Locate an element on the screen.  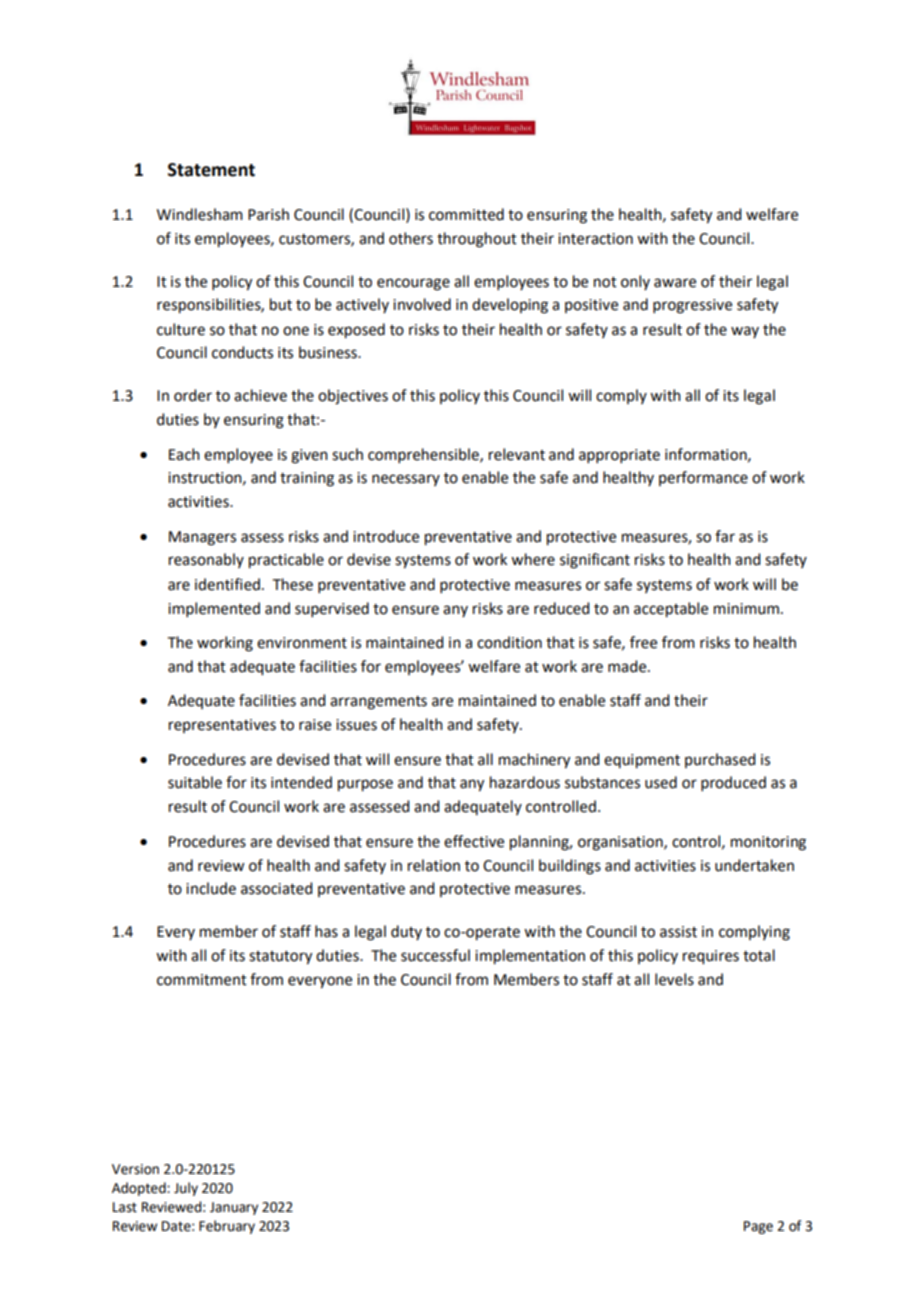
committed is located at coordinates (466, 214).
